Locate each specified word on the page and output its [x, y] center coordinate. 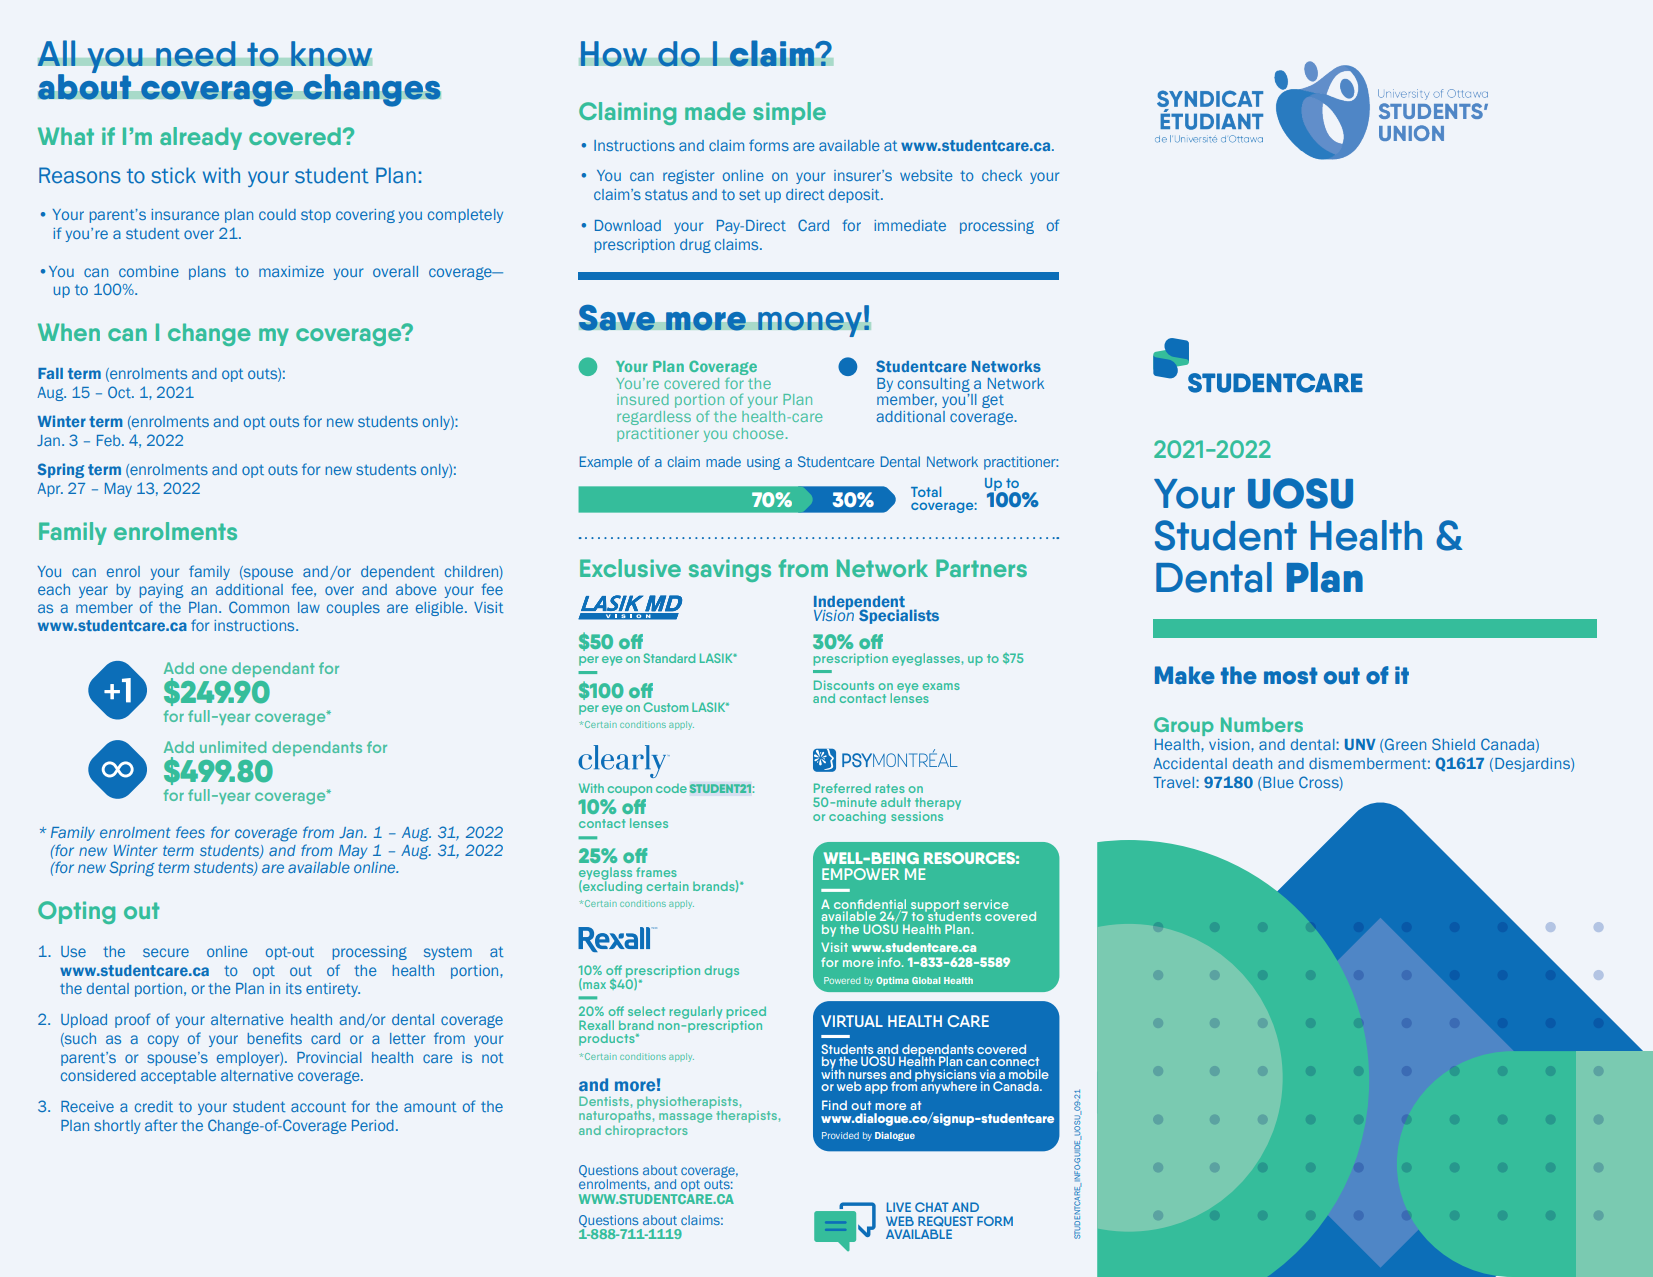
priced [746, 1013]
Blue [1277, 784]
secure [166, 952]
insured [643, 399]
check [1002, 175]
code [671, 788]
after [161, 1125]
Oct [120, 392]
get [993, 401]
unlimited [233, 747]
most [1291, 676]
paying [161, 591]
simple [789, 113]
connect [1014, 1061]
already [201, 138]
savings [730, 570]
